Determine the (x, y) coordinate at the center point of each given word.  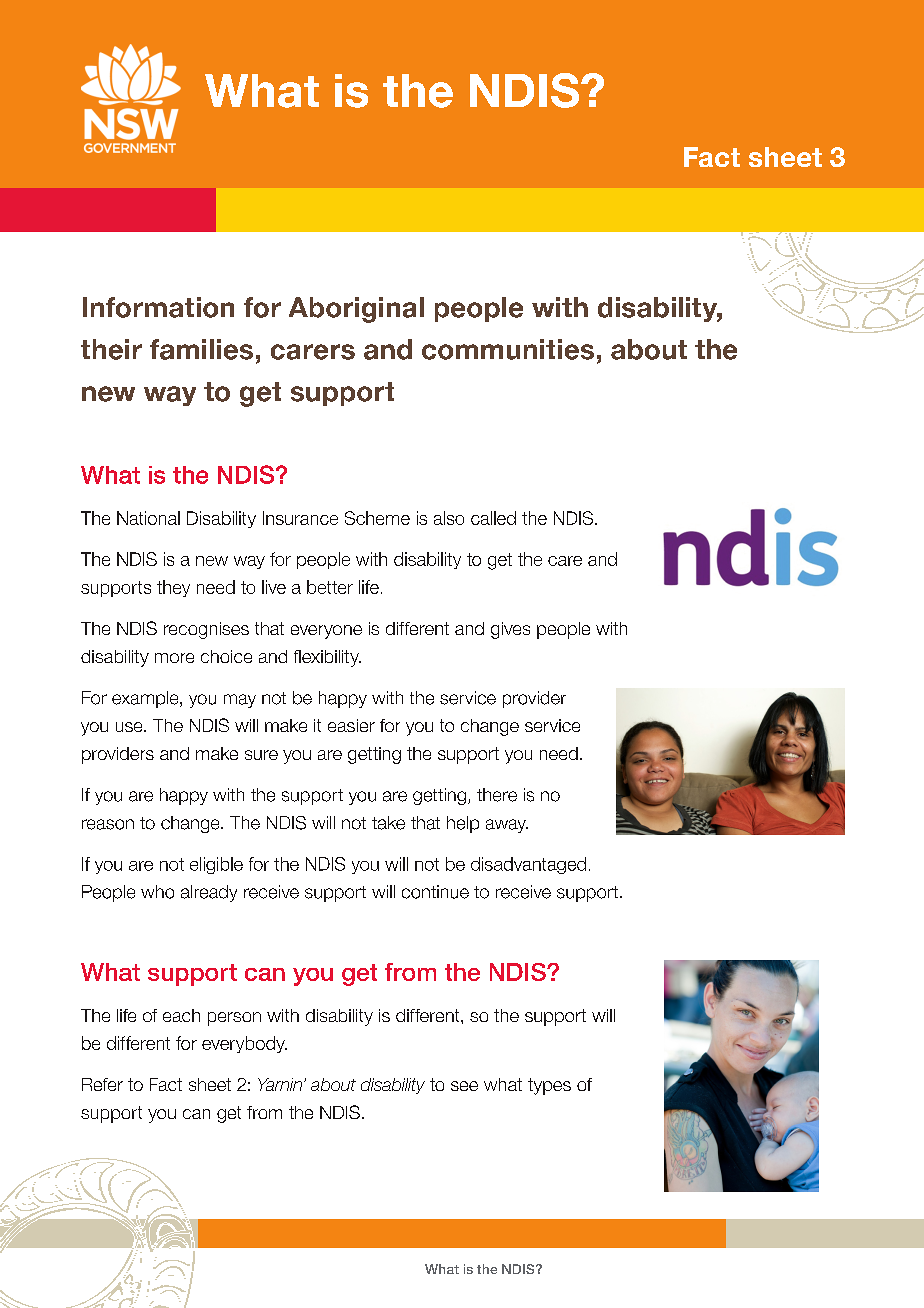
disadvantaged (528, 865)
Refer (102, 1084)
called (493, 518)
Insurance (300, 518)
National (148, 518)
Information (158, 307)
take (388, 823)
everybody (244, 1044)
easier (351, 725)
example (146, 699)
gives (510, 630)
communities (508, 349)
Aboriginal (356, 310)
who (157, 892)
